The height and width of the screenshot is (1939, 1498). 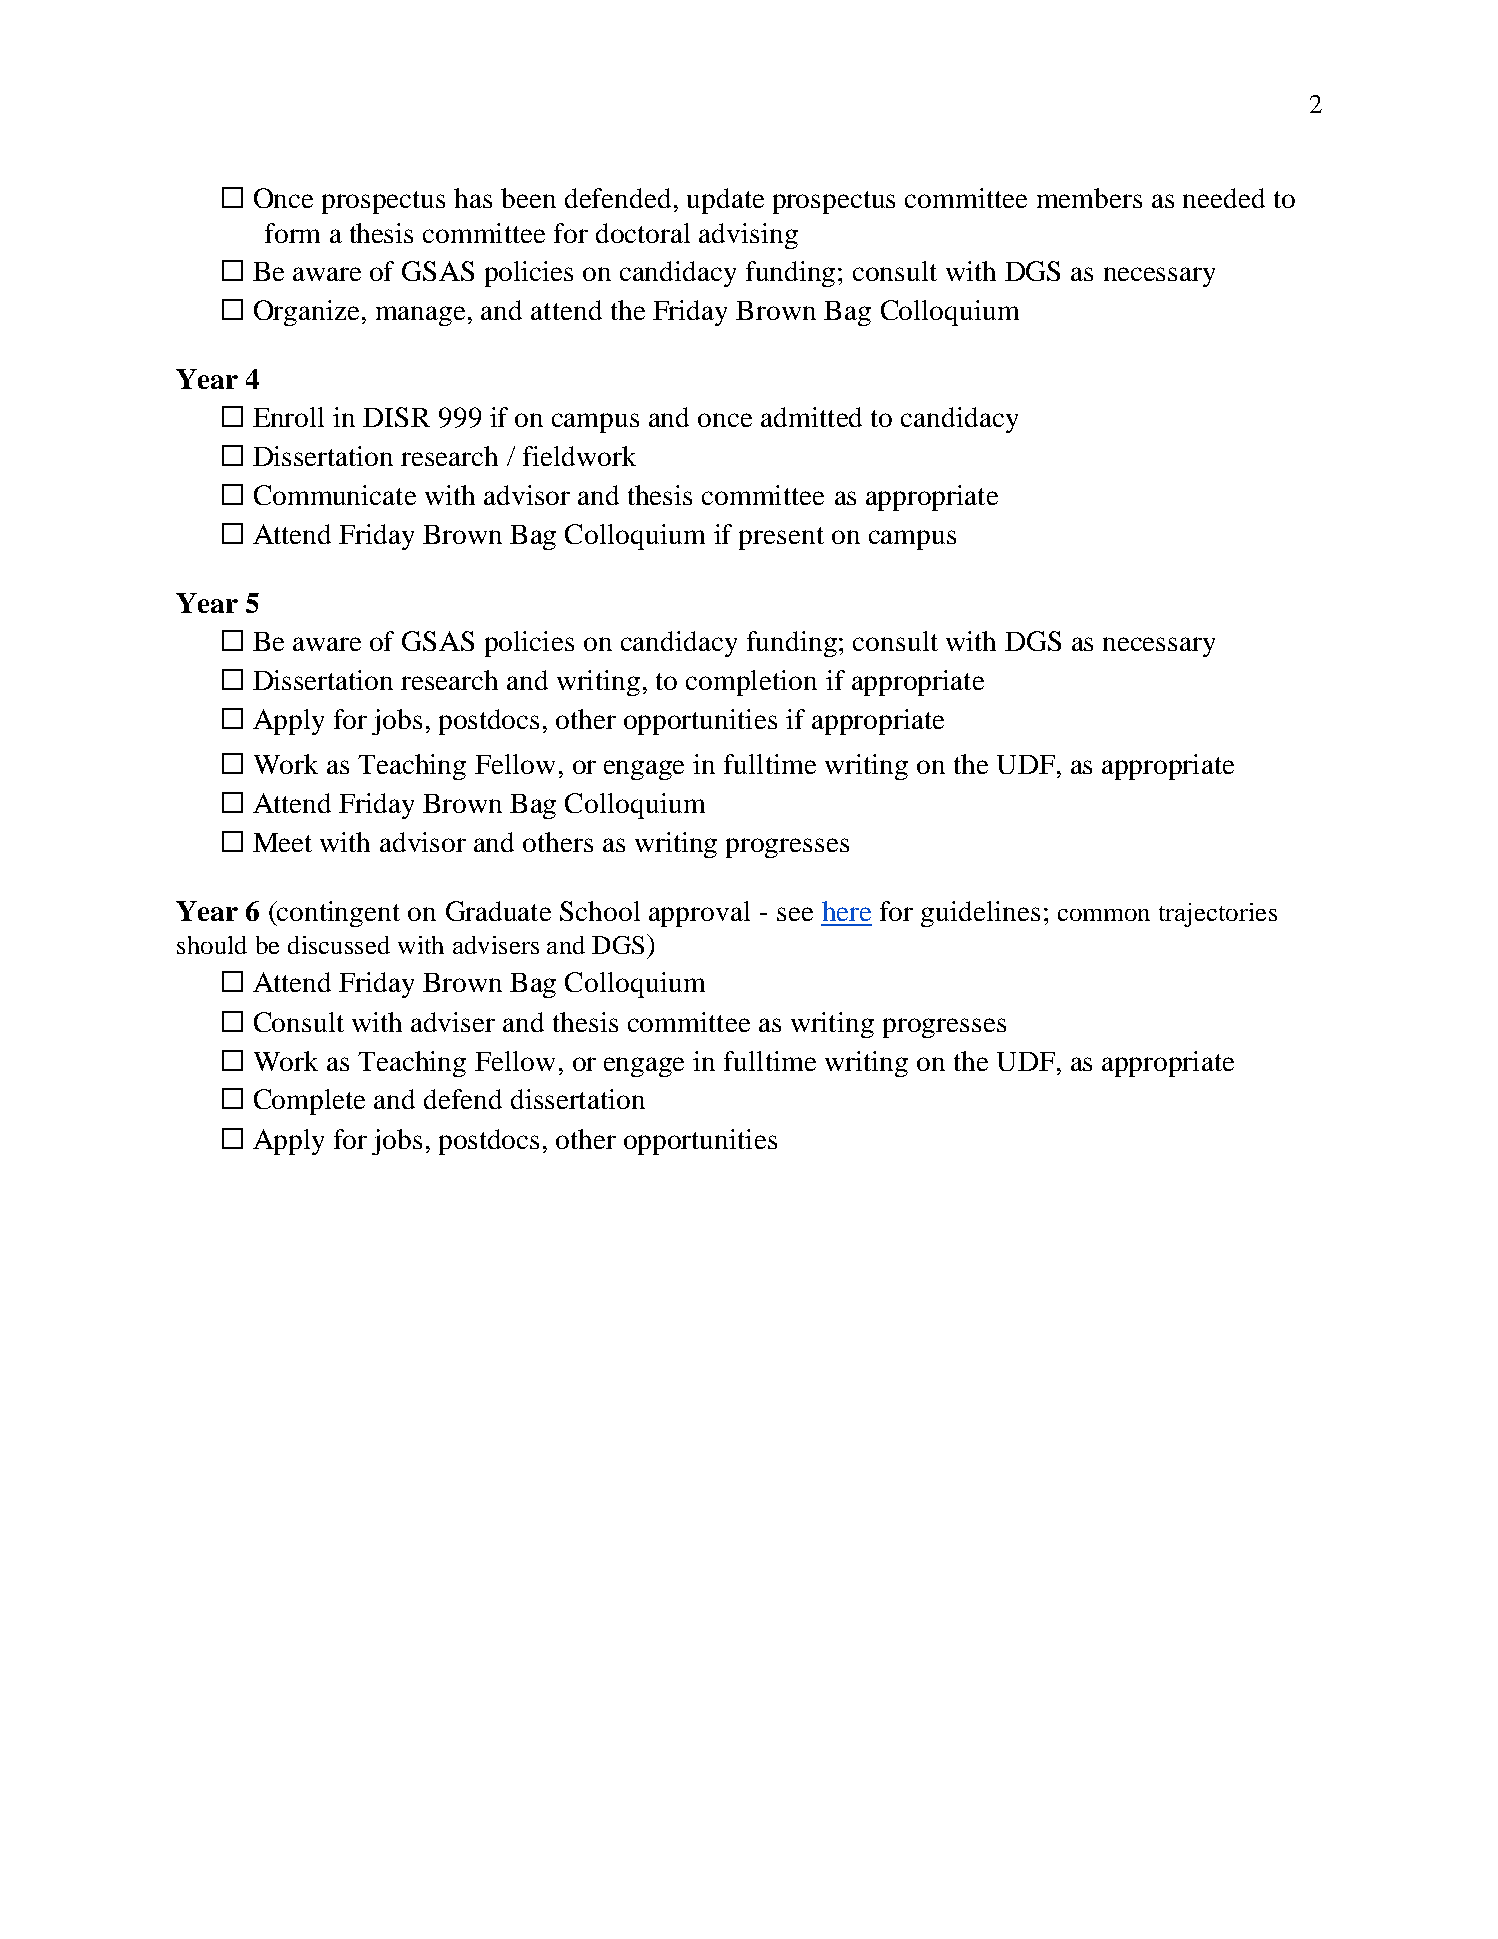 I want to click on present, so click(x=781, y=538).
